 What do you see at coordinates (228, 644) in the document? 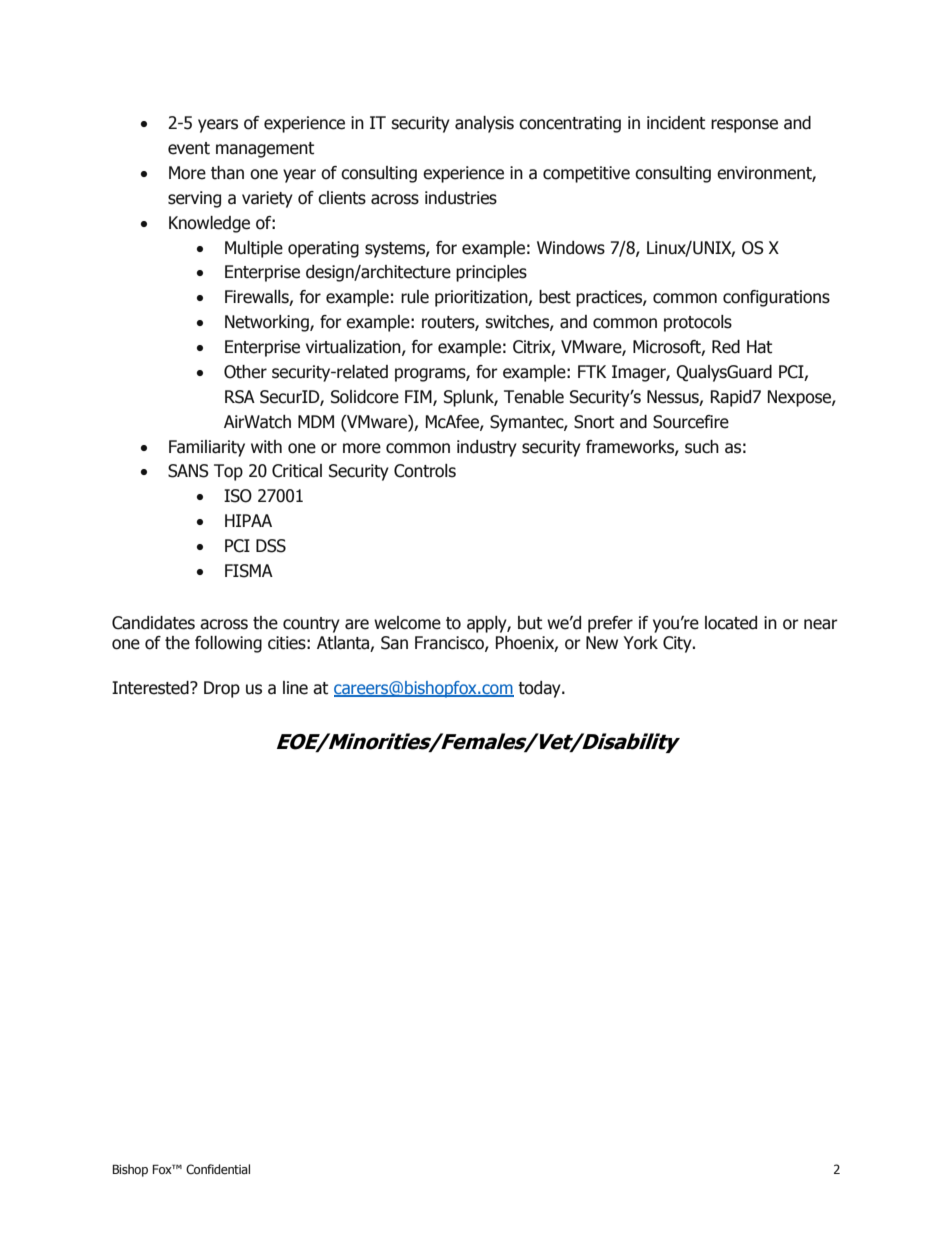
I see `following` at bounding box center [228, 644].
